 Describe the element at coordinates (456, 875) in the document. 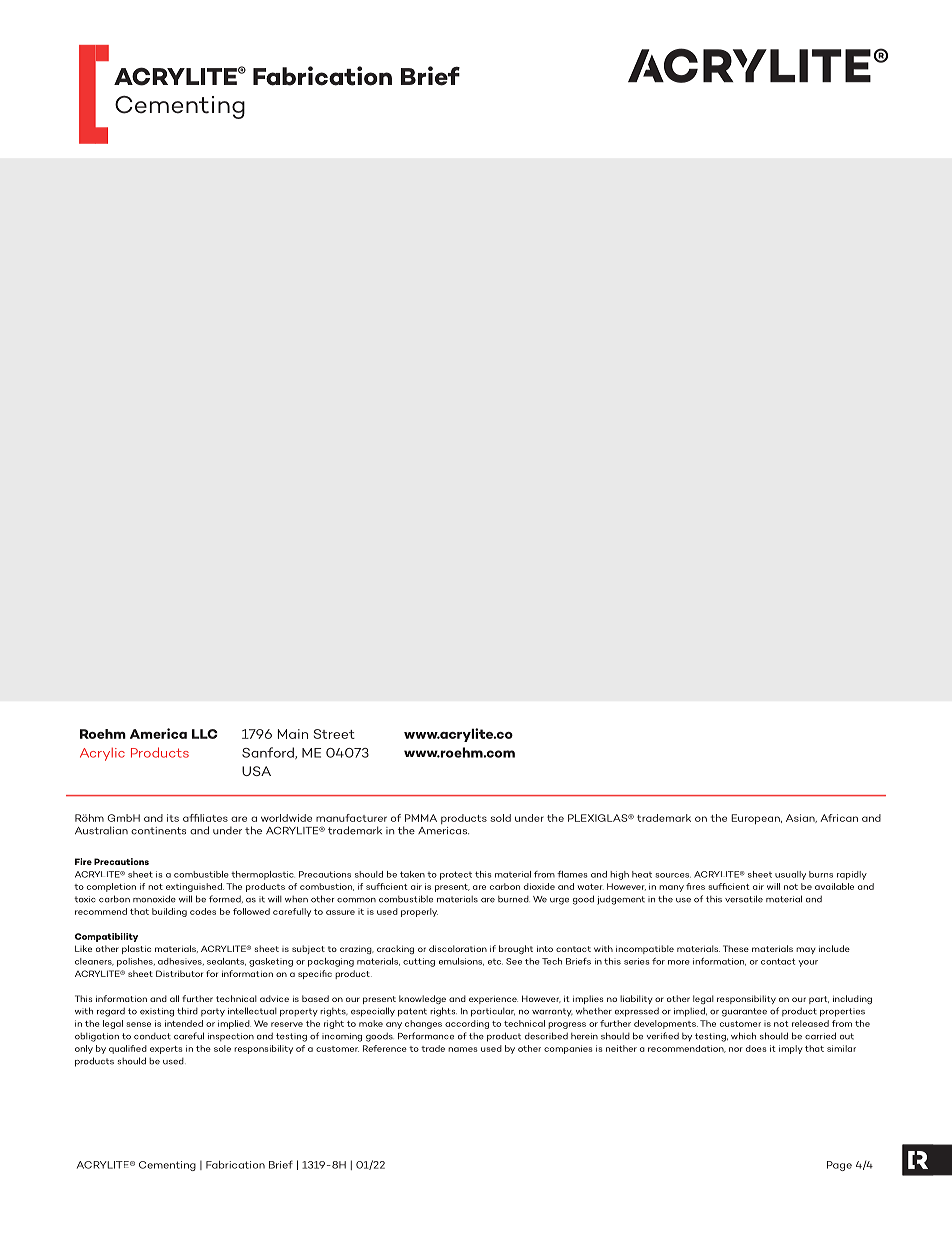

I see `protect` at that location.
